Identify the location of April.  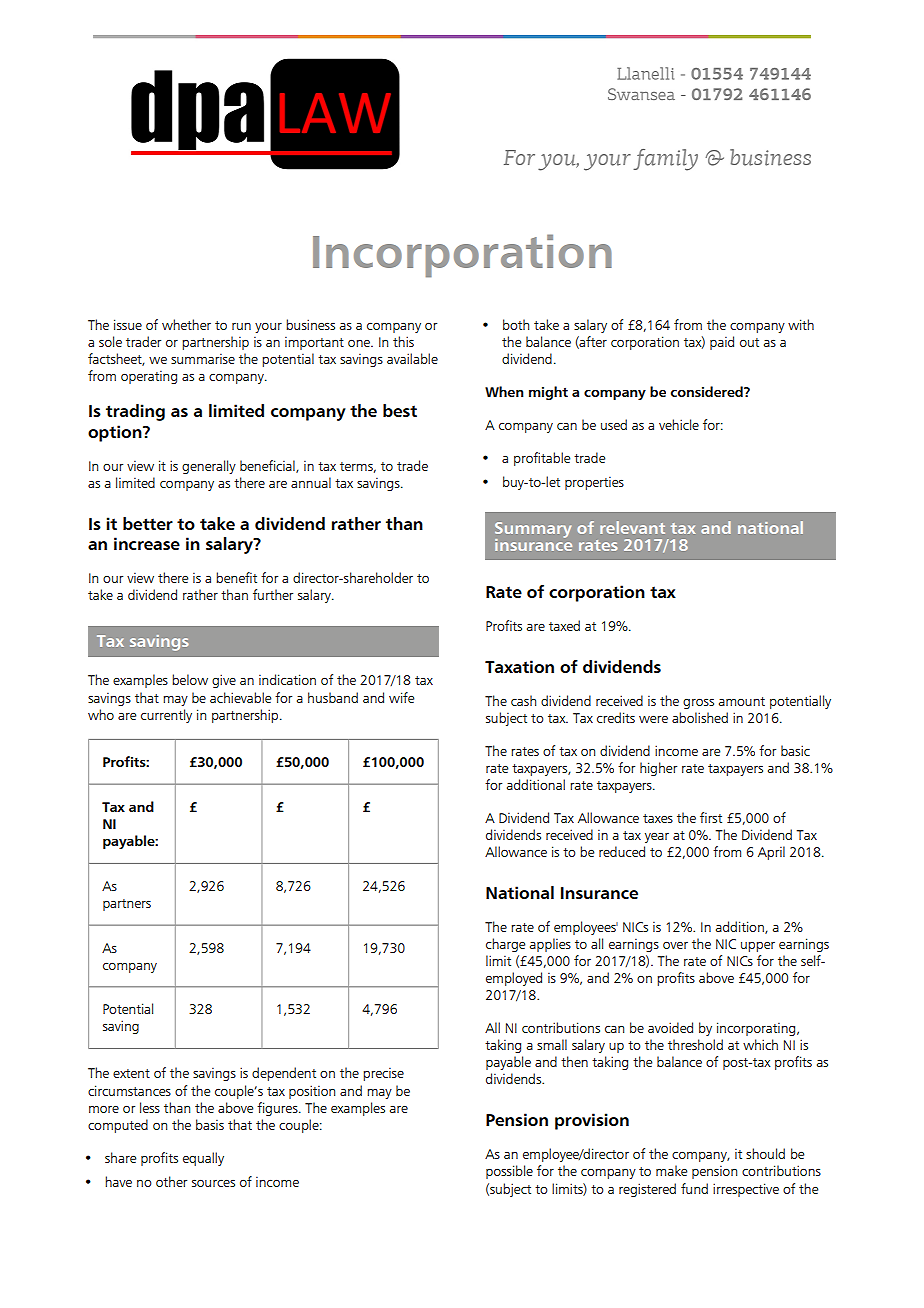
(771, 853).
